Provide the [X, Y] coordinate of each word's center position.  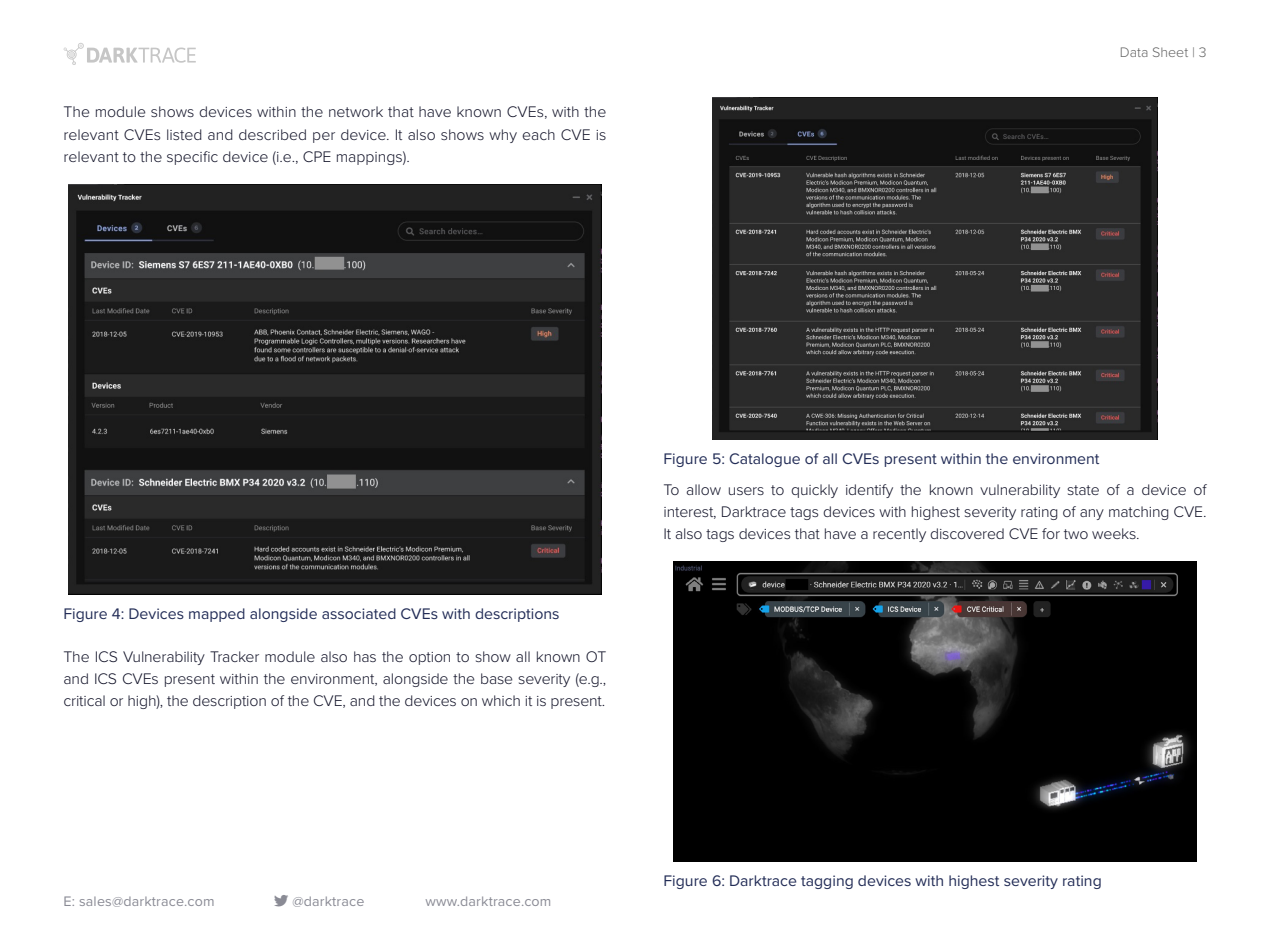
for [1051, 533]
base [496, 678]
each [538, 134]
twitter [281, 901]
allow [703, 489]
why [503, 136]
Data [1134, 52]
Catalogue [764, 460]
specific [192, 158]
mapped [217, 615]
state [1083, 490]
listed [184, 134]
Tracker [234, 656]
